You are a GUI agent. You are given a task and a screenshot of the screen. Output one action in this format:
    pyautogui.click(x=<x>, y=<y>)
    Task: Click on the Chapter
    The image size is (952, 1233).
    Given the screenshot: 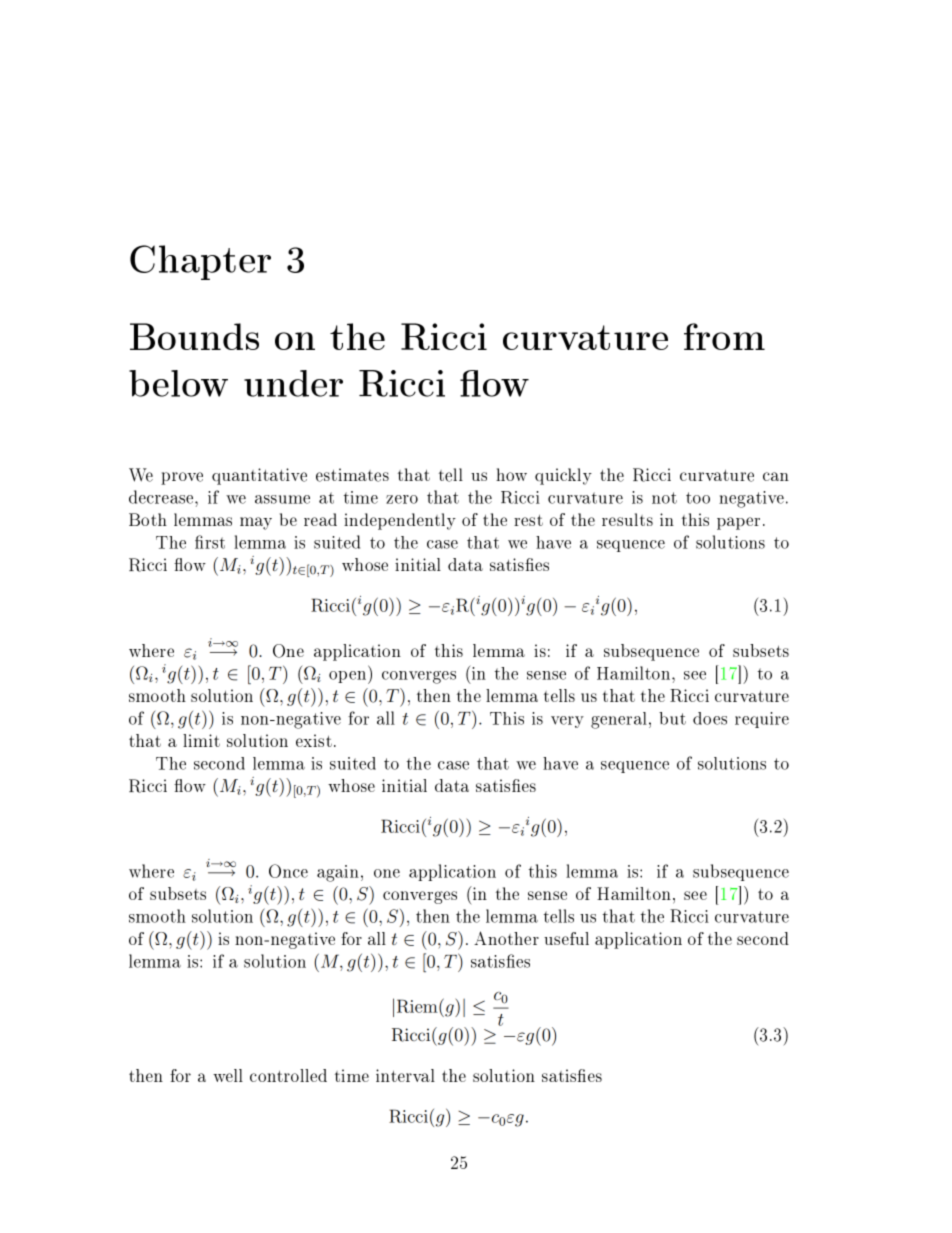 What is the action you would take?
    pyautogui.click(x=200, y=262)
